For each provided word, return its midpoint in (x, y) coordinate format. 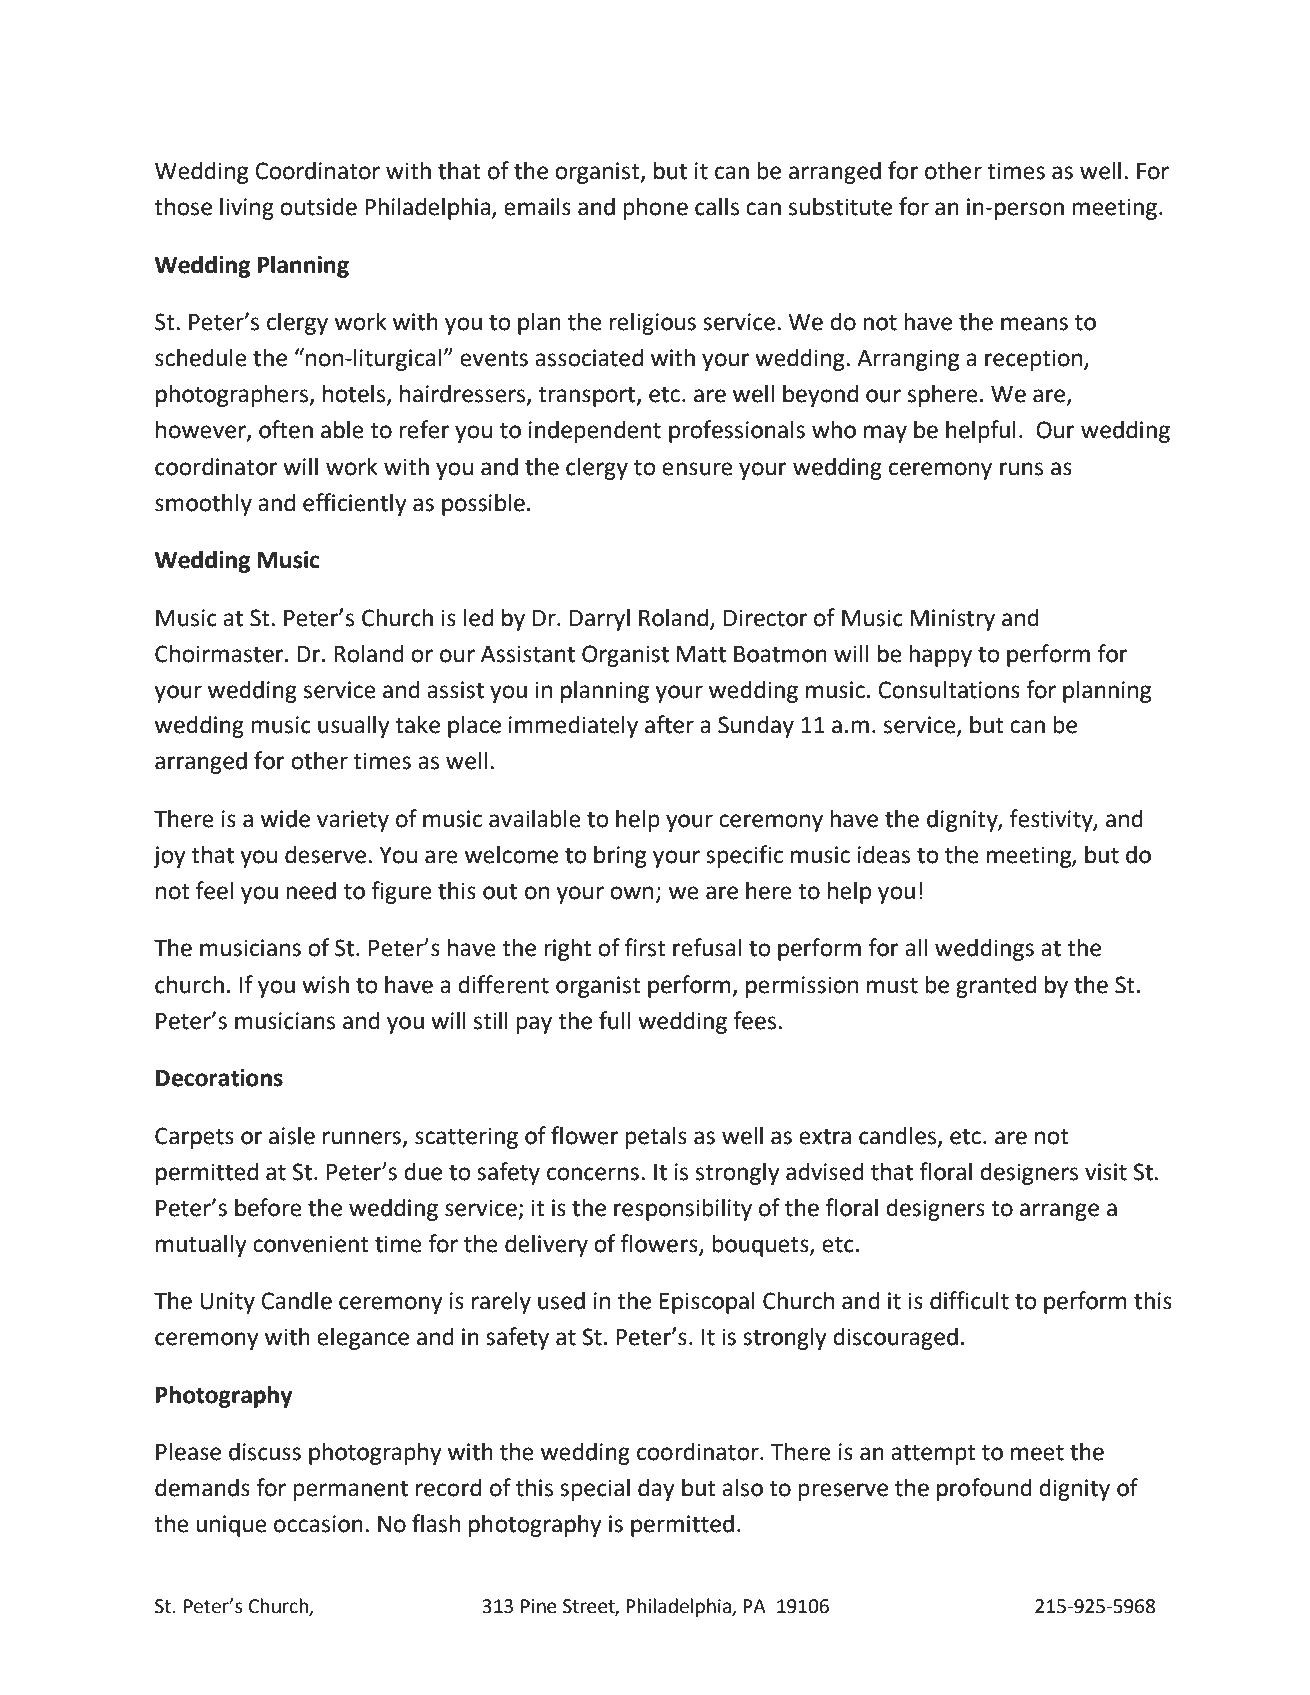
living (247, 208)
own (631, 893)
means (1034, 324)
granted (996, 986)
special (595, 1489)
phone (655, 208)
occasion (318, 1524)
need (311, 890)
